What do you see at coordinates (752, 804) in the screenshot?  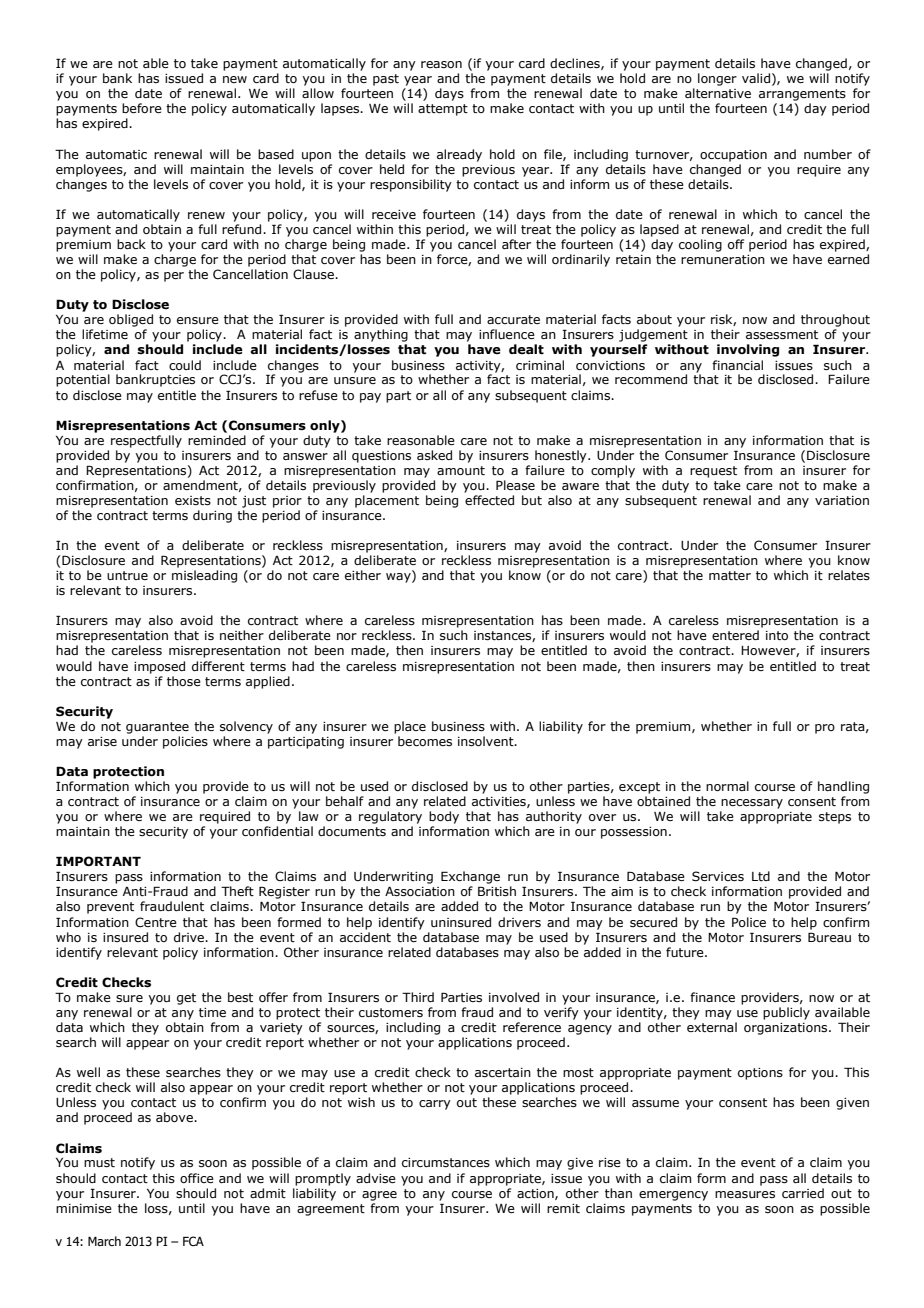 I see `necessary` at bounding box center [752, 804].
